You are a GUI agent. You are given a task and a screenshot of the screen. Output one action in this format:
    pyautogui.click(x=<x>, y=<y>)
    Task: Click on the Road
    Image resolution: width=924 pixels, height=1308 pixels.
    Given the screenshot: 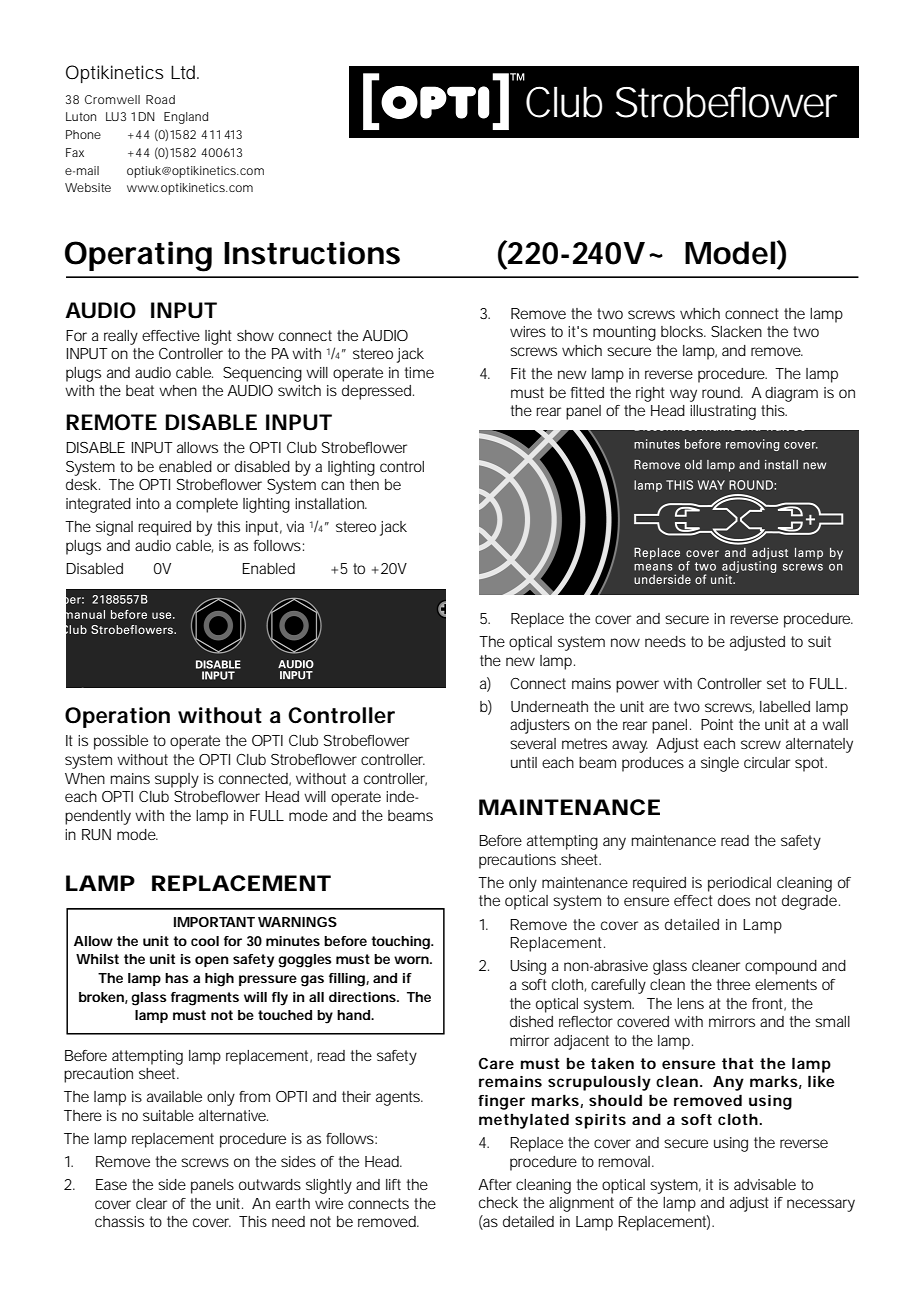 What is the action you would take?
    pyautogui.click(x=160, y=99)
